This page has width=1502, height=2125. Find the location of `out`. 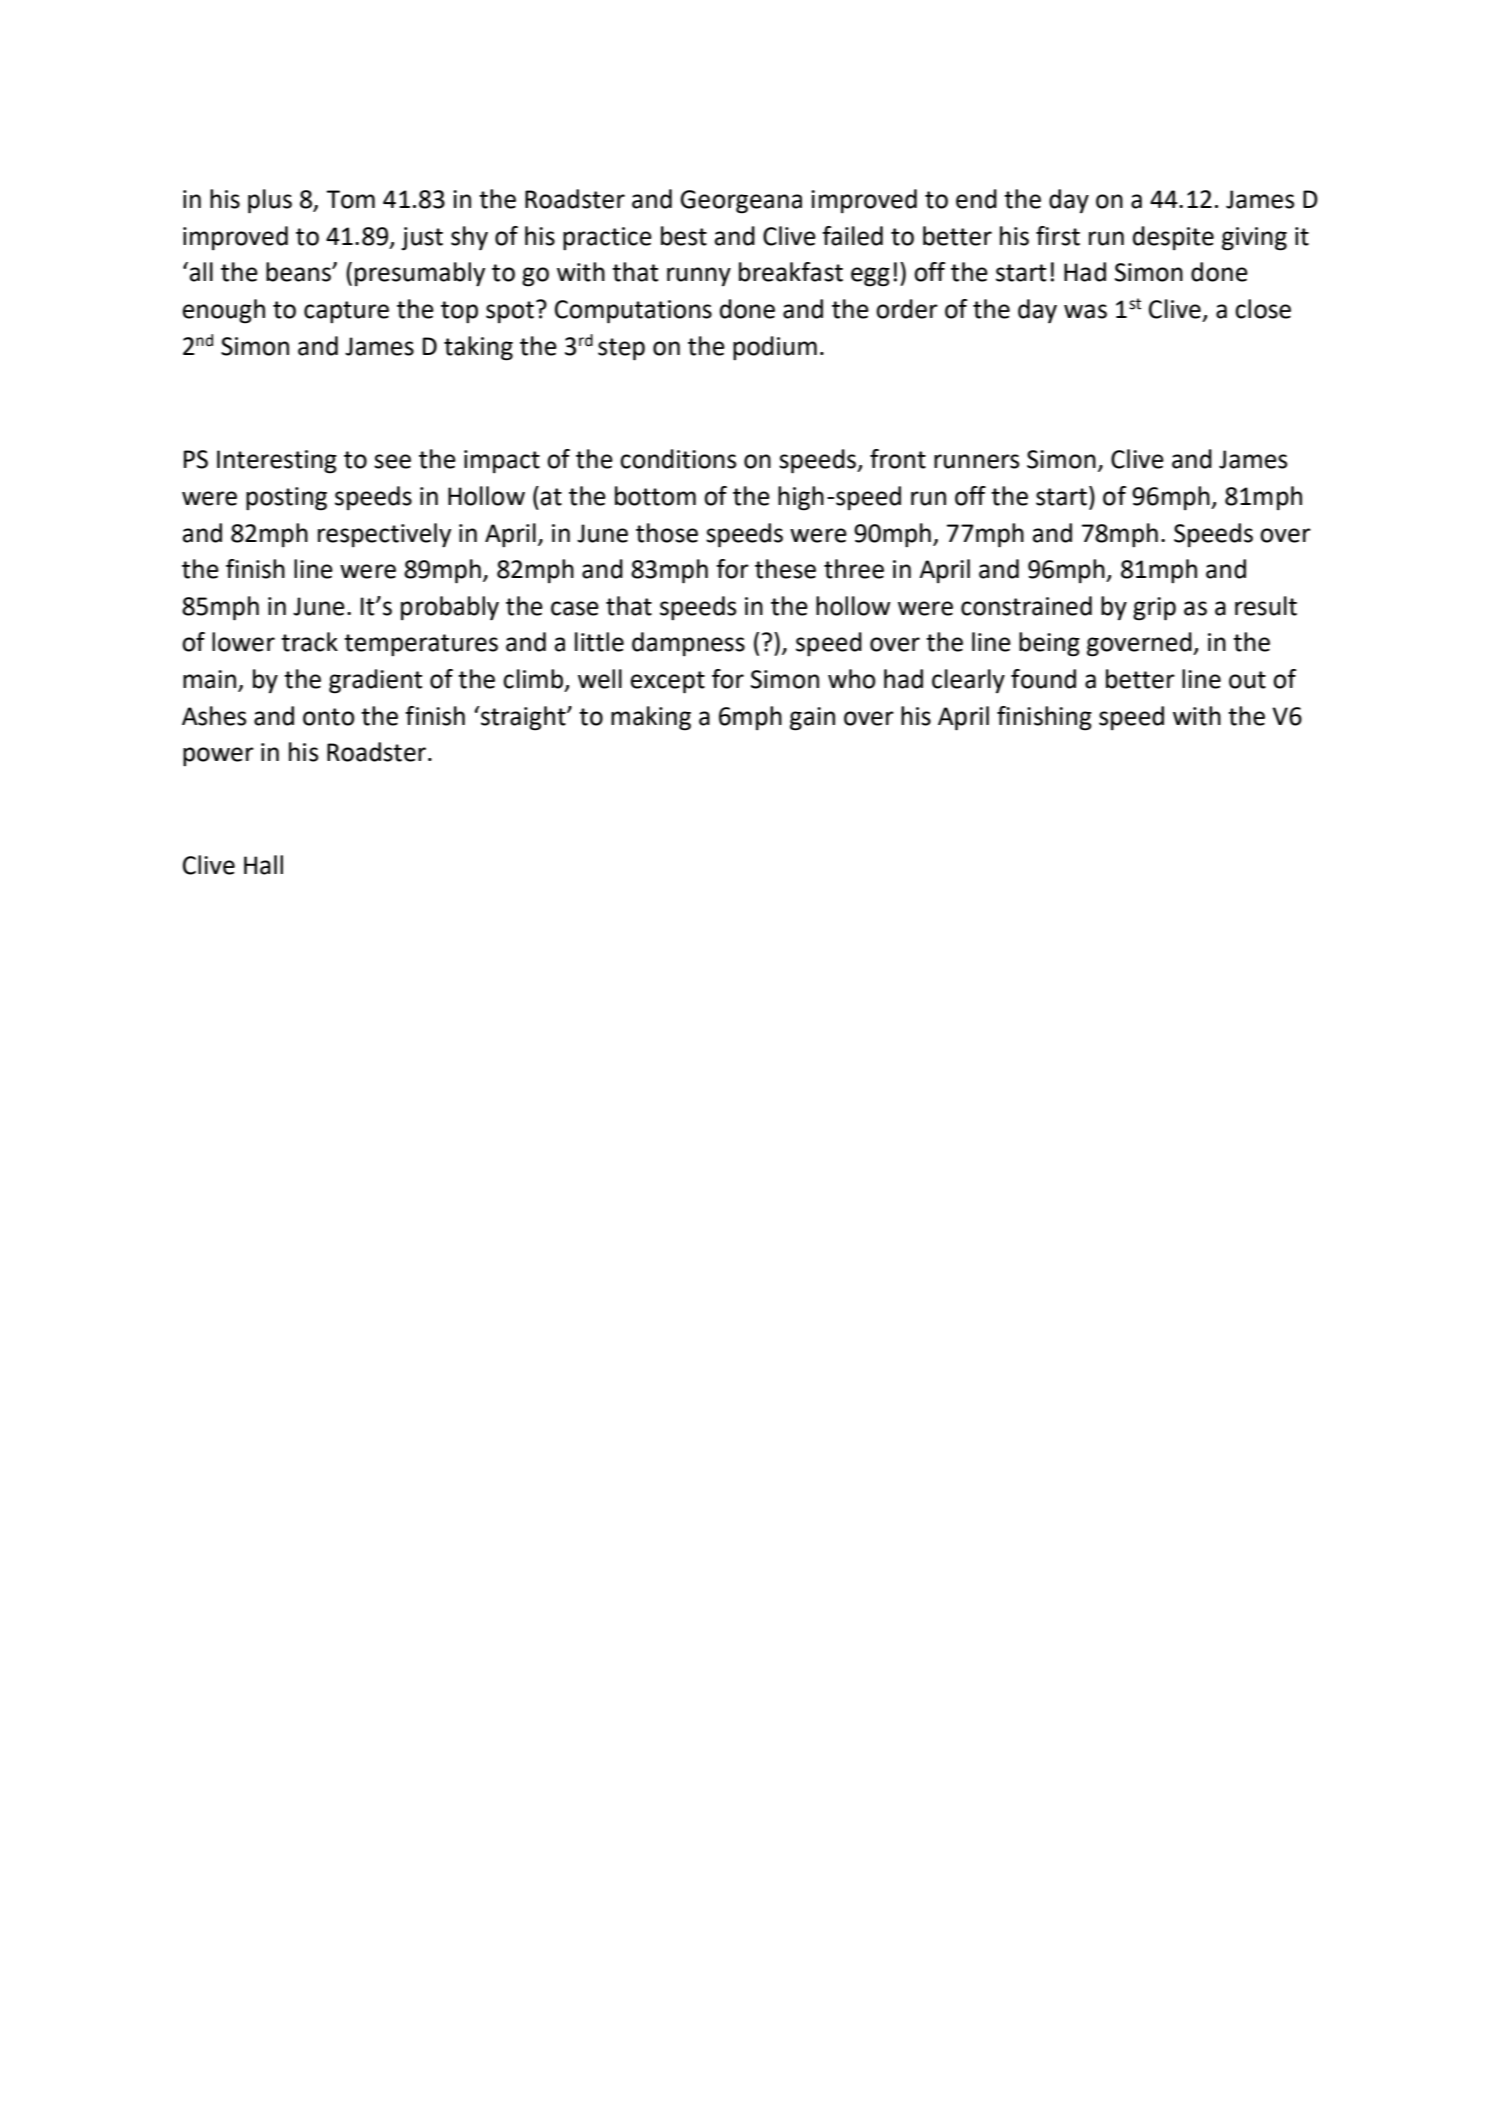

out is located at coordinates (1247, 680).
